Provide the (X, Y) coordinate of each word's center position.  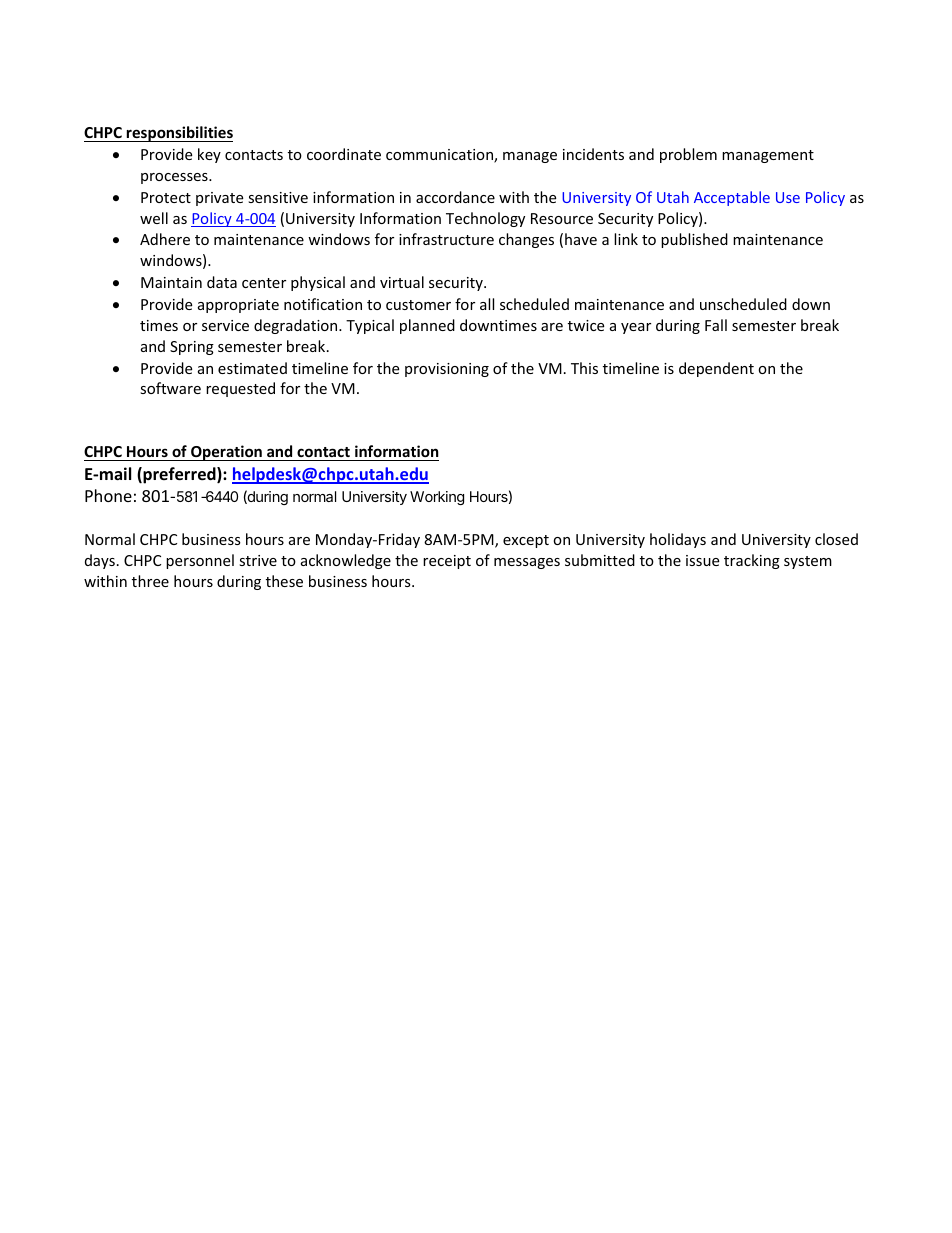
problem (688, 155)
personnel (200, 561)
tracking (752, 561)
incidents (593, 154)
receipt (447, 562)
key (209, 155)
